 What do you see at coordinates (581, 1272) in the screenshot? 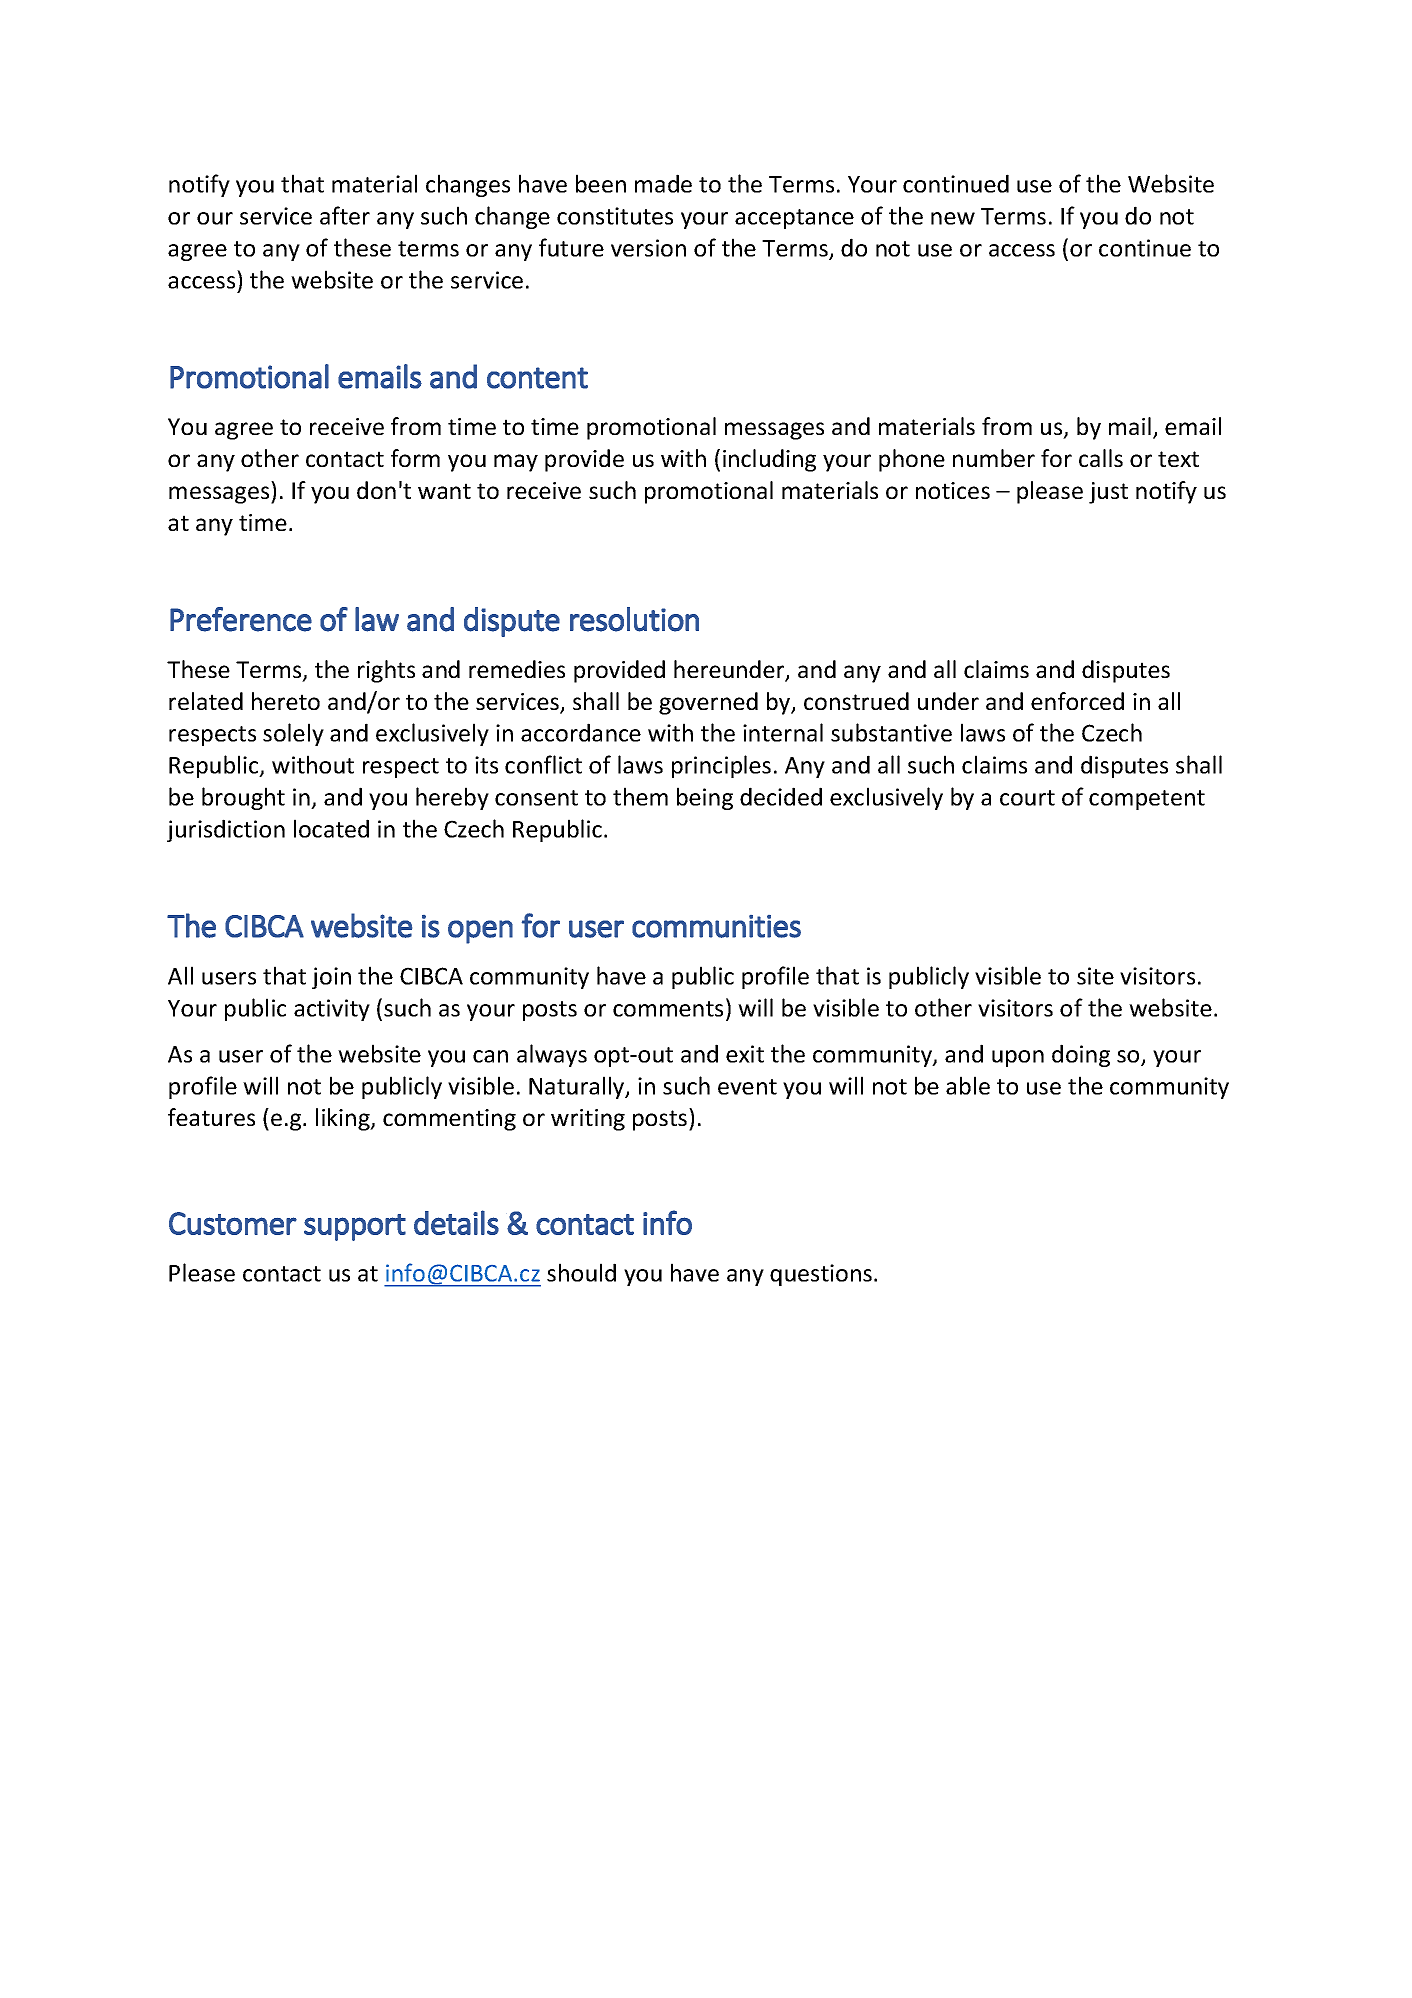
I see `should` at bounding box center [581, 1272].
